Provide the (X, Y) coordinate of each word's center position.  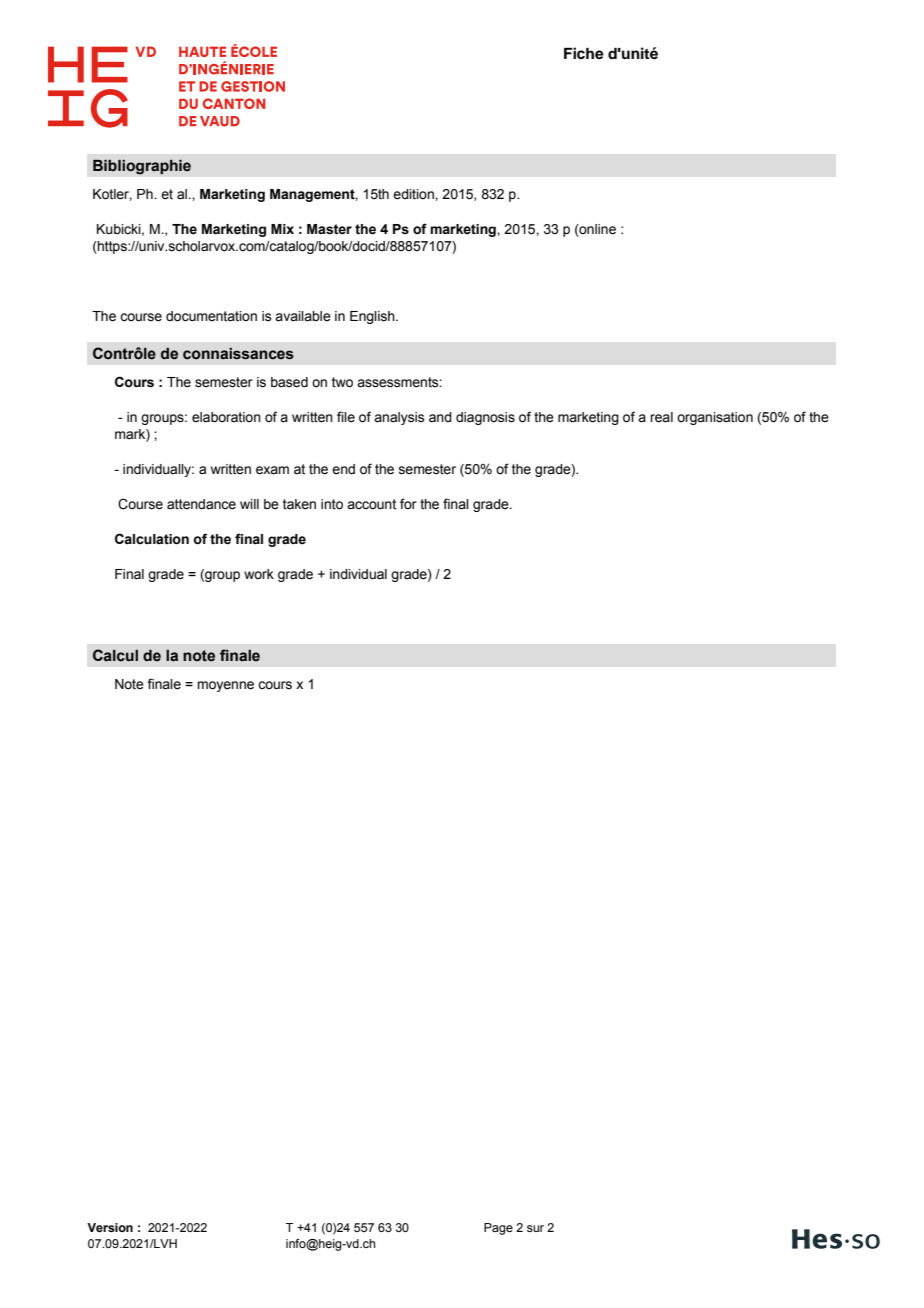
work (259, 574)
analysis (399, 418)
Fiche (584, 53)
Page (498, 1229)
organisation (715, 418)
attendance (201, 504)
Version (110, 1227)
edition (414, 194)
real (661, 417)
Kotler (112, 195)
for (408, 504)
